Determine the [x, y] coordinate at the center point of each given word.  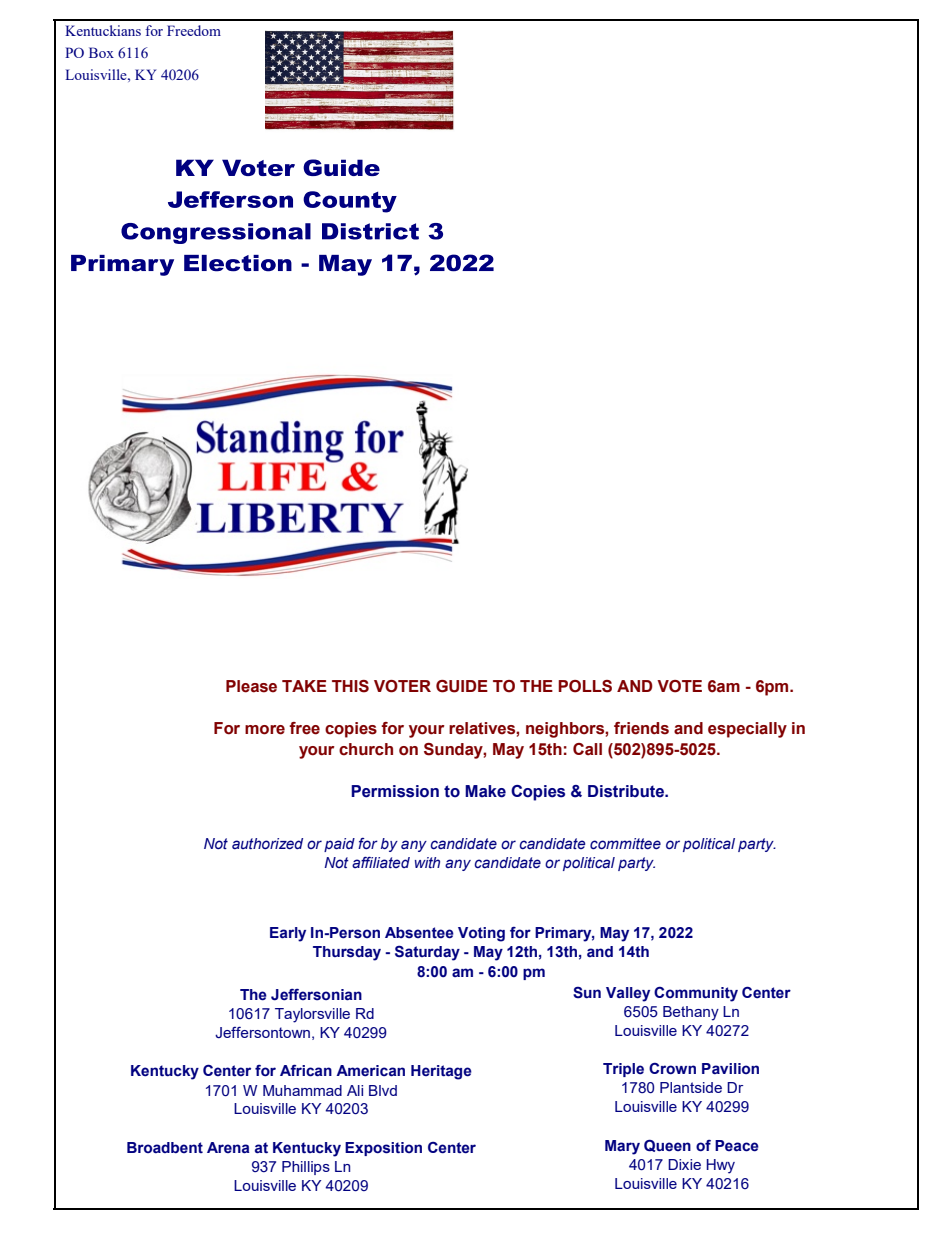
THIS [350, 686]
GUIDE [462, 686]
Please [251, 686]
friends [641, 728]
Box [101, 52]
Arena [228, 1148]
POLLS [585, 686]
